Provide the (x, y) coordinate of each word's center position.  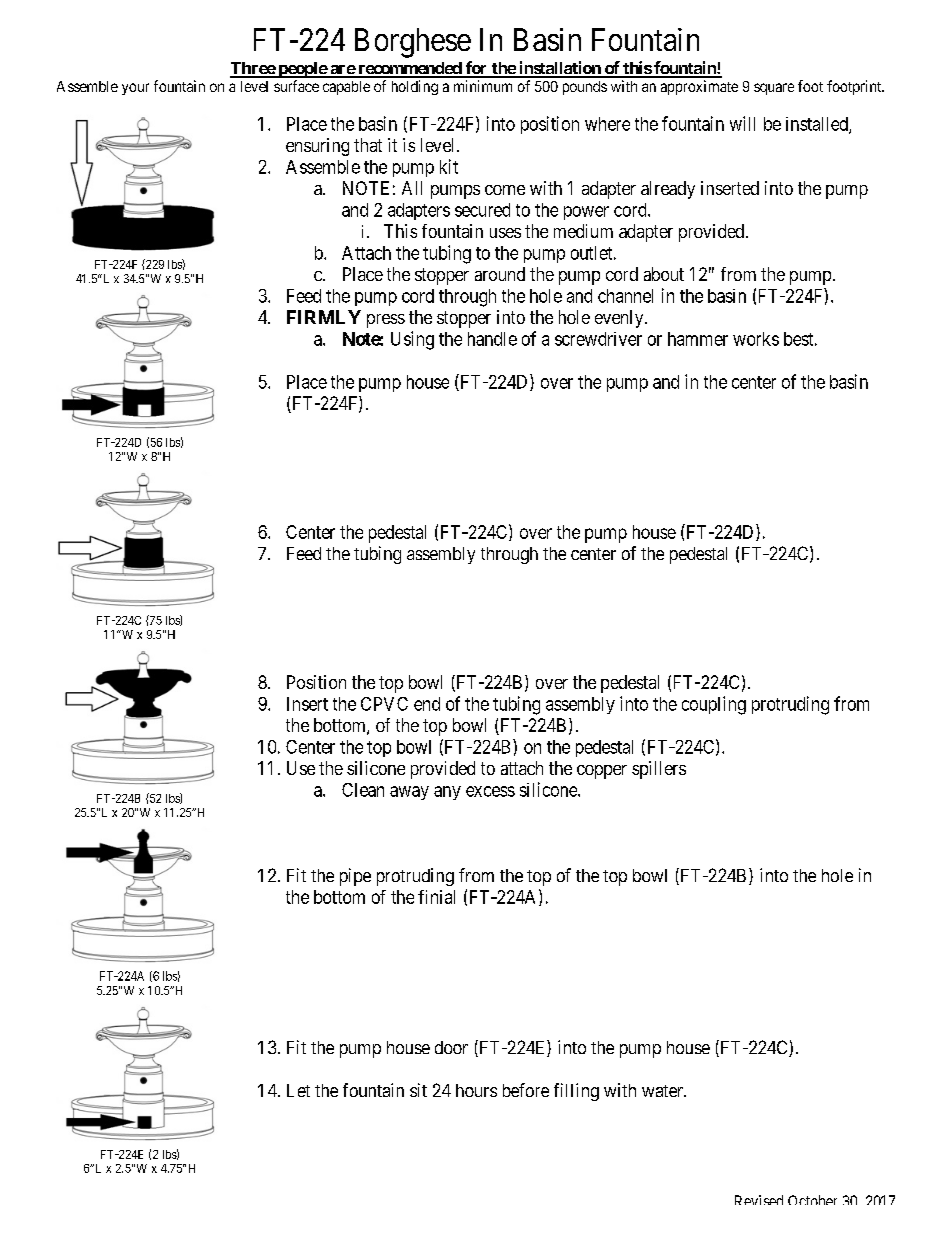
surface (296, 86)
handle (492, 339)
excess (490, 791)
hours (476, 1090)
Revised (759, 1200)
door (451, 1047)
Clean (363, 790)
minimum (483, 86)
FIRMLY (324, 317)
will (742, 123)
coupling (714, 705)
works (756, 339)
